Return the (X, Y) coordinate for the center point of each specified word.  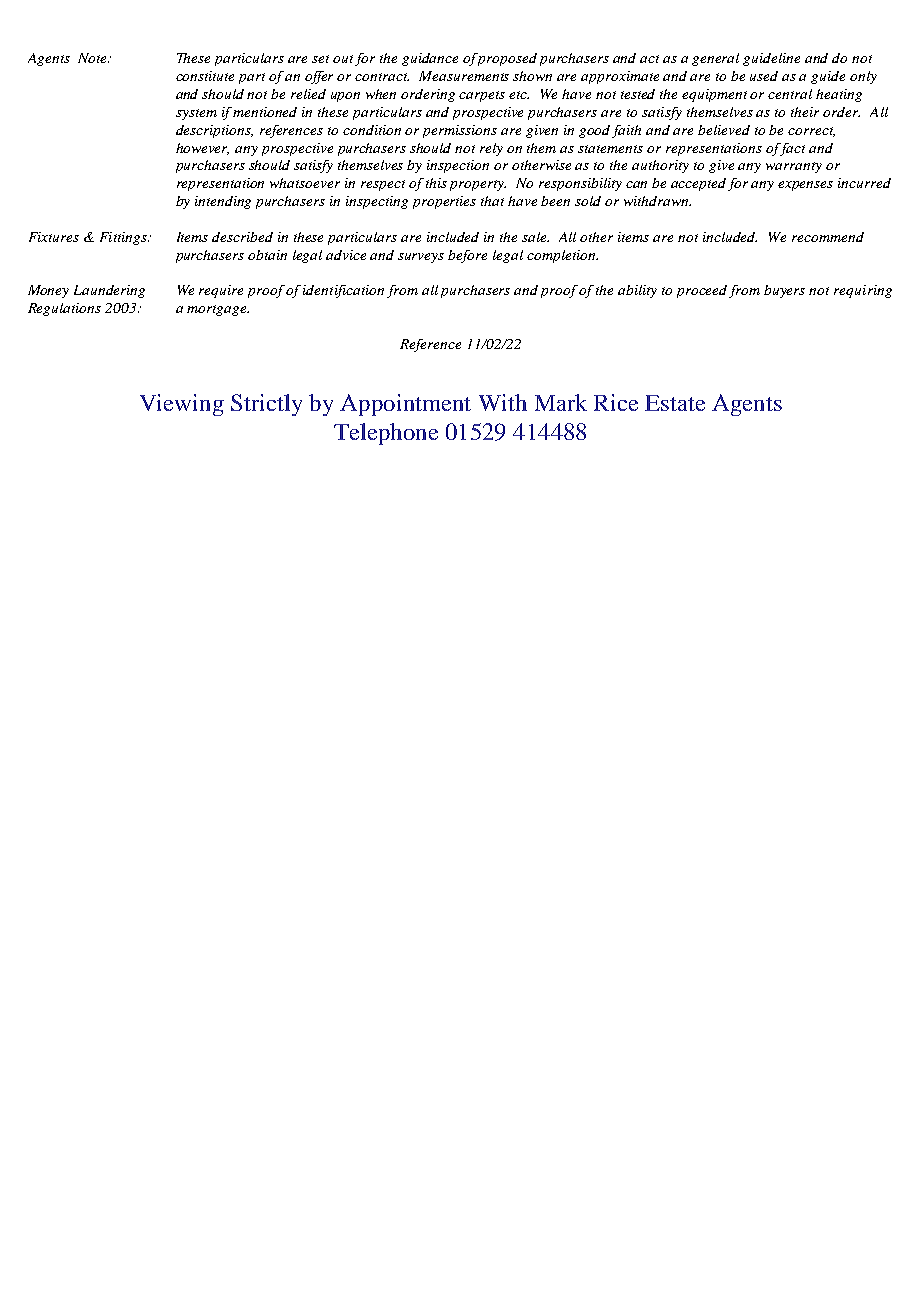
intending (223, 202)
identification (343, 291)
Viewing (182, 405)
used (764, 76)
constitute (205, 76)
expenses (805, 186)
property (478, 185)
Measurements (464, 76)
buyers (784, 291)
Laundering (109, 291)
